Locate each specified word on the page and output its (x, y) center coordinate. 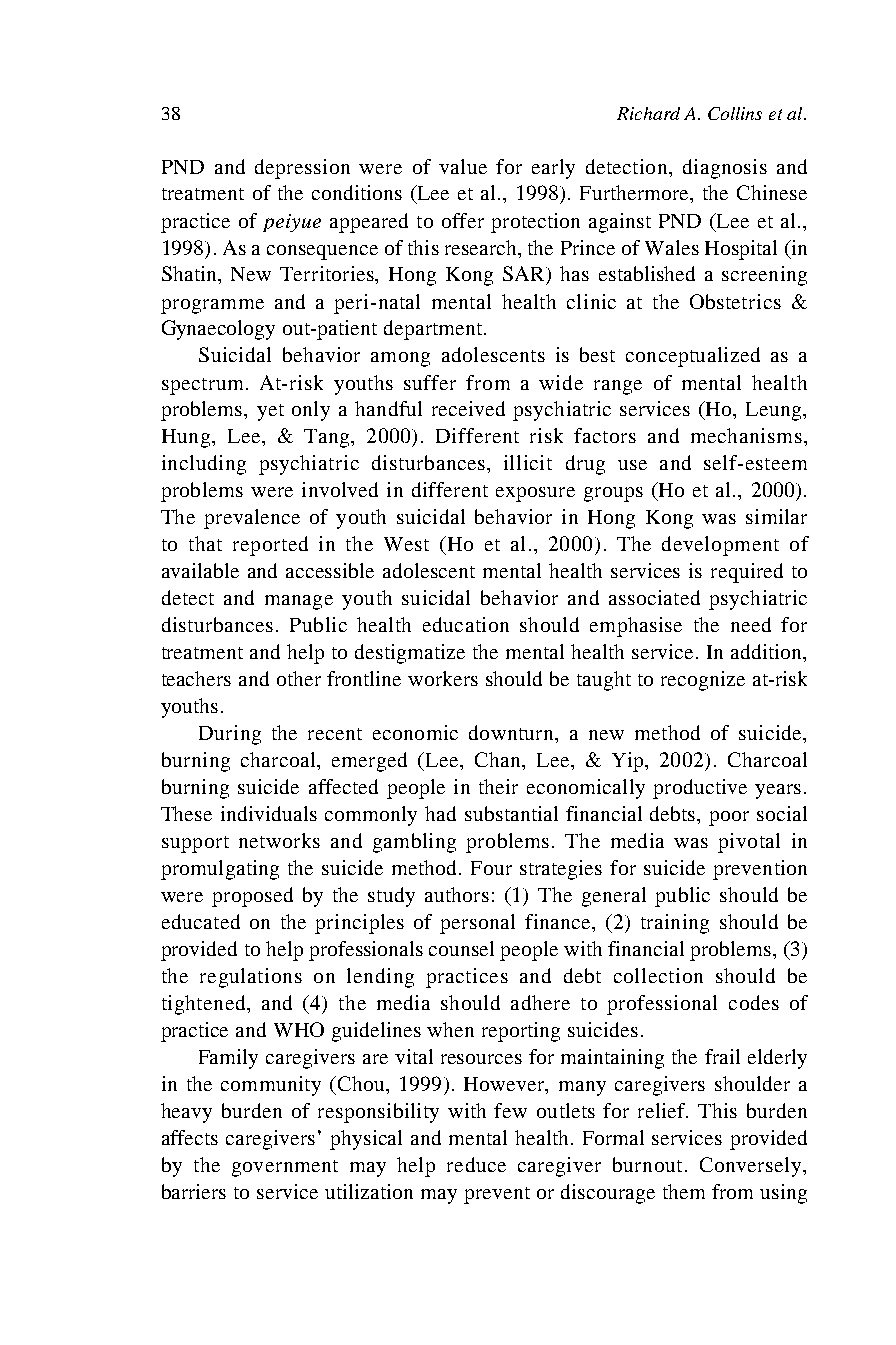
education (466, 624)
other (299, 678)
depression (302, 169)
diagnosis (725, 169)
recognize (703, 681)
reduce (476, 1164)
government (285, 1168)
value (463, 166)
